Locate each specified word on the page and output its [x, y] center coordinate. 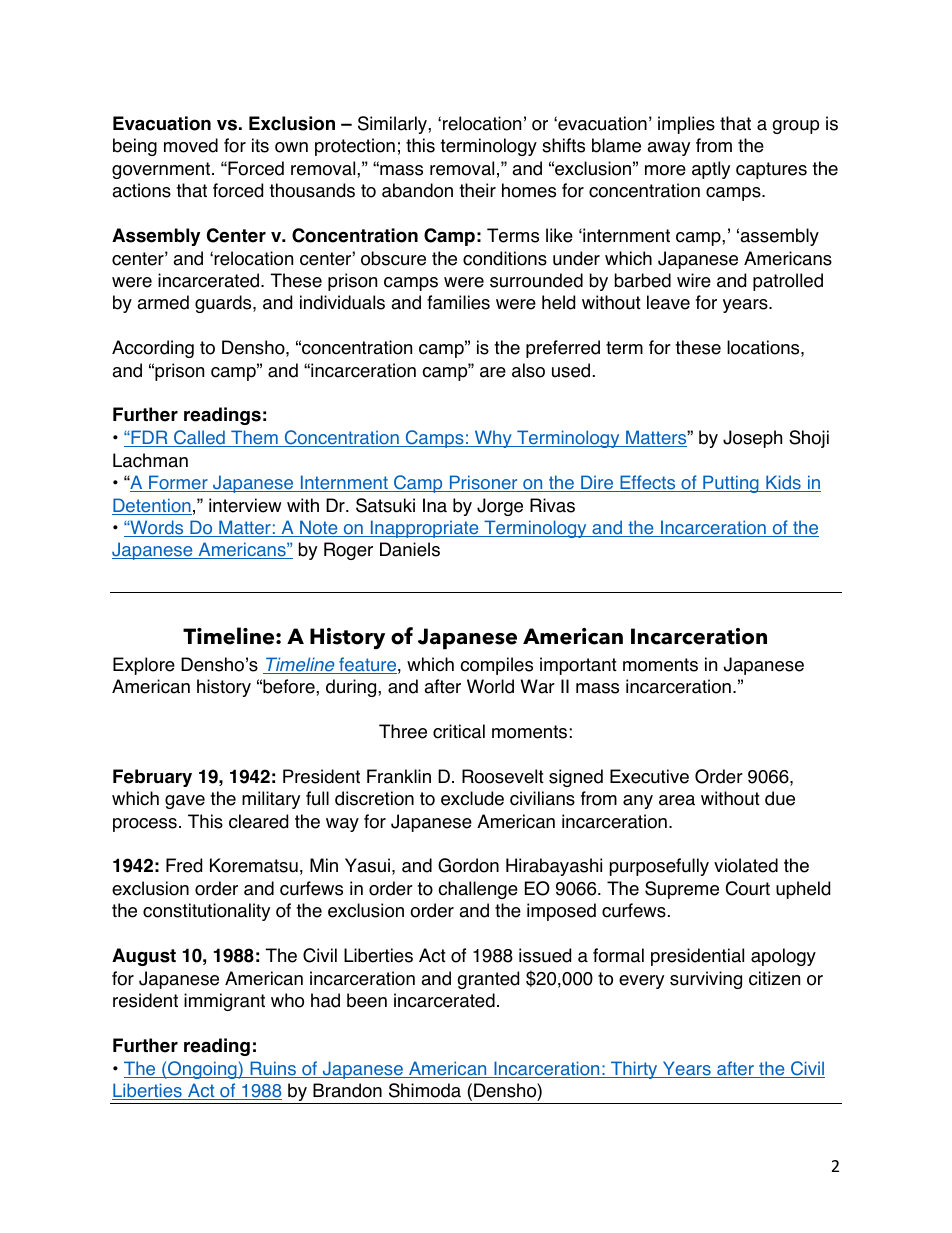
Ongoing [202, 1070]
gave [185, 802]
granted [488, 980]
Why [493, 439]
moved [191, 145]
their [477, 190]
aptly [711, 170]
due [780, 798]
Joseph [752, 439]
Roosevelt [503, 776]
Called [199, 438]
